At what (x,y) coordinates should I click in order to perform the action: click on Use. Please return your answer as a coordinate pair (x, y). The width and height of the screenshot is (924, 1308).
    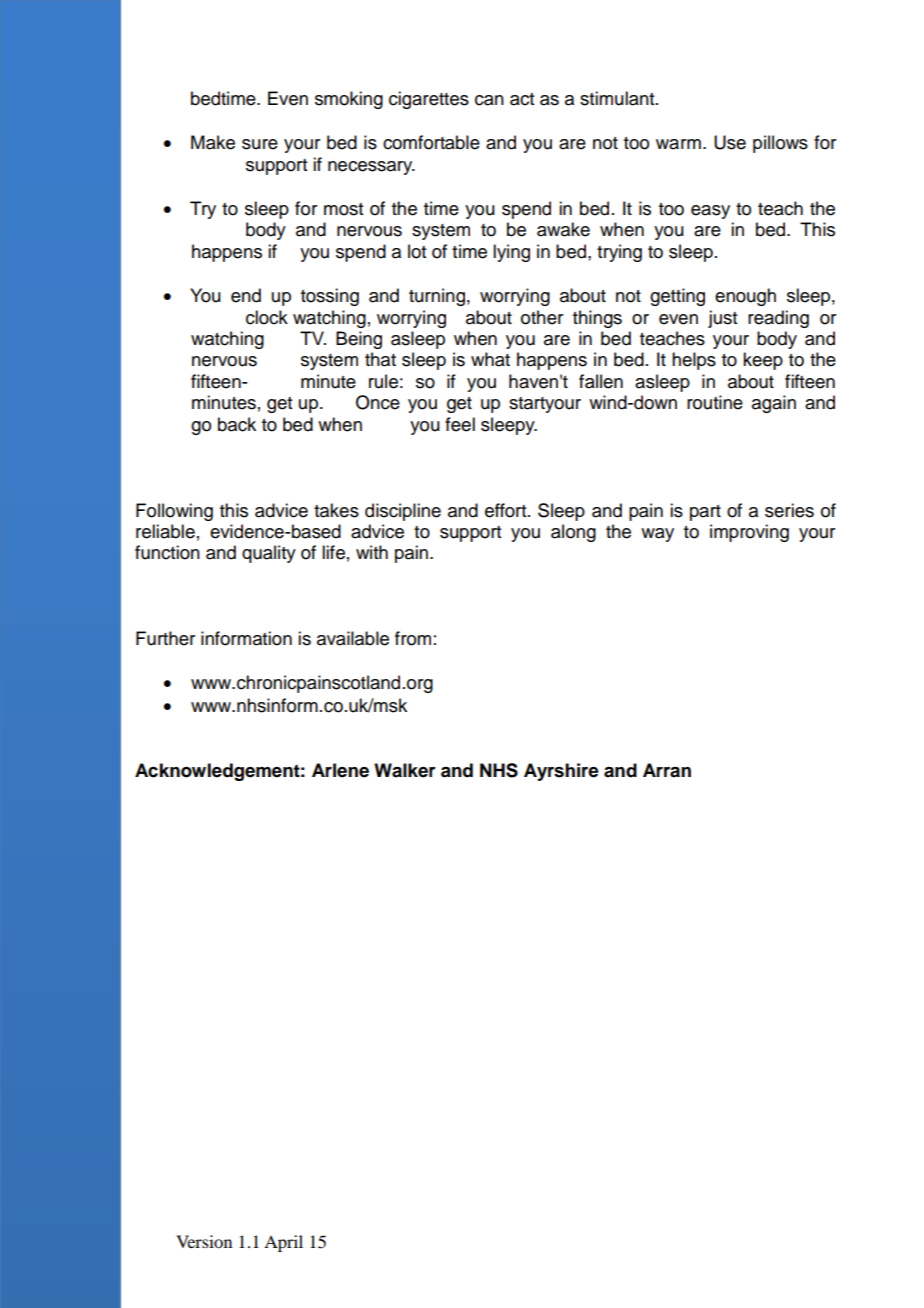
    Looking at the image, I should click on (730, 142).
